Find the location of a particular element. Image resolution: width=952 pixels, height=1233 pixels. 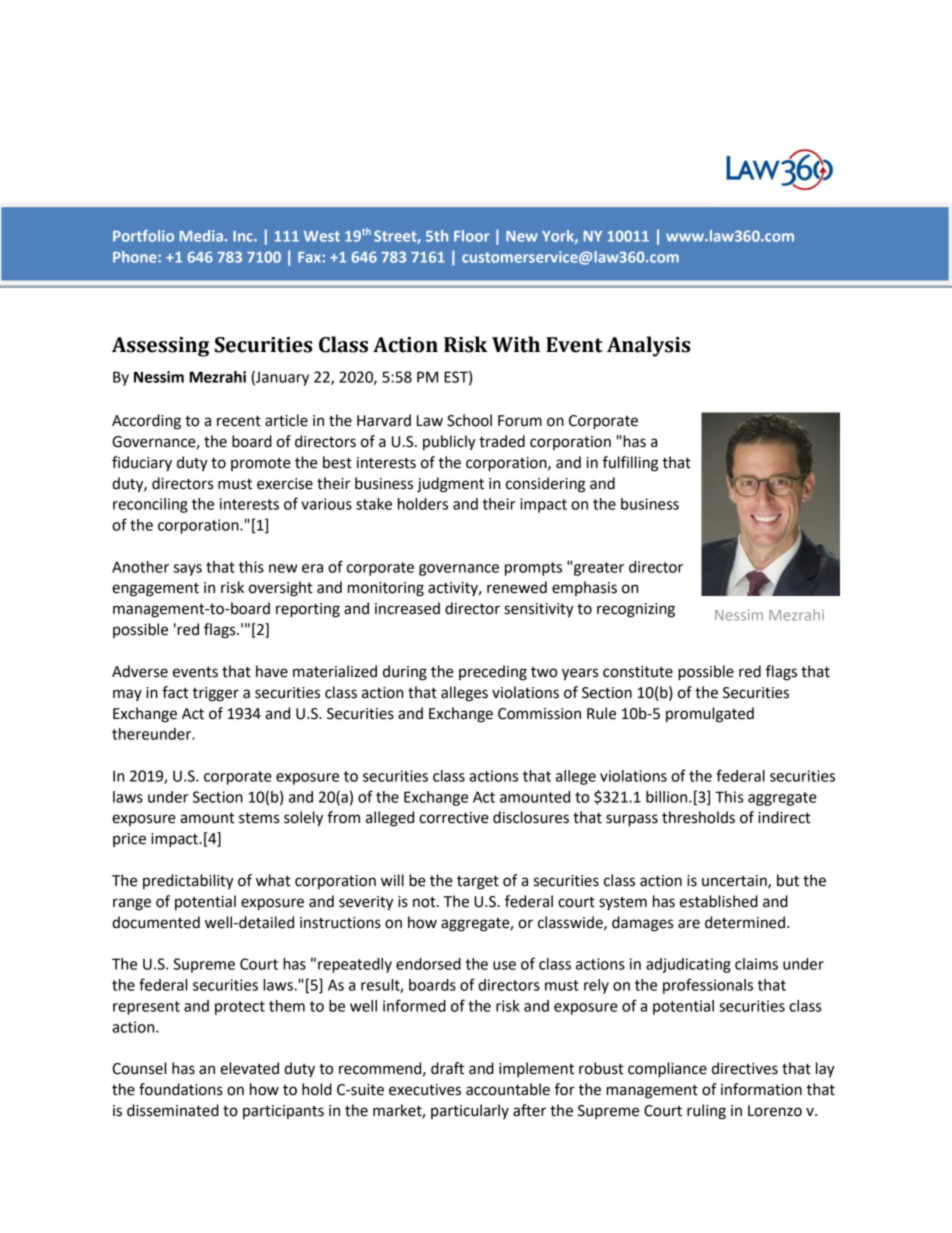

trigger is located at coordinates (215, 694).
